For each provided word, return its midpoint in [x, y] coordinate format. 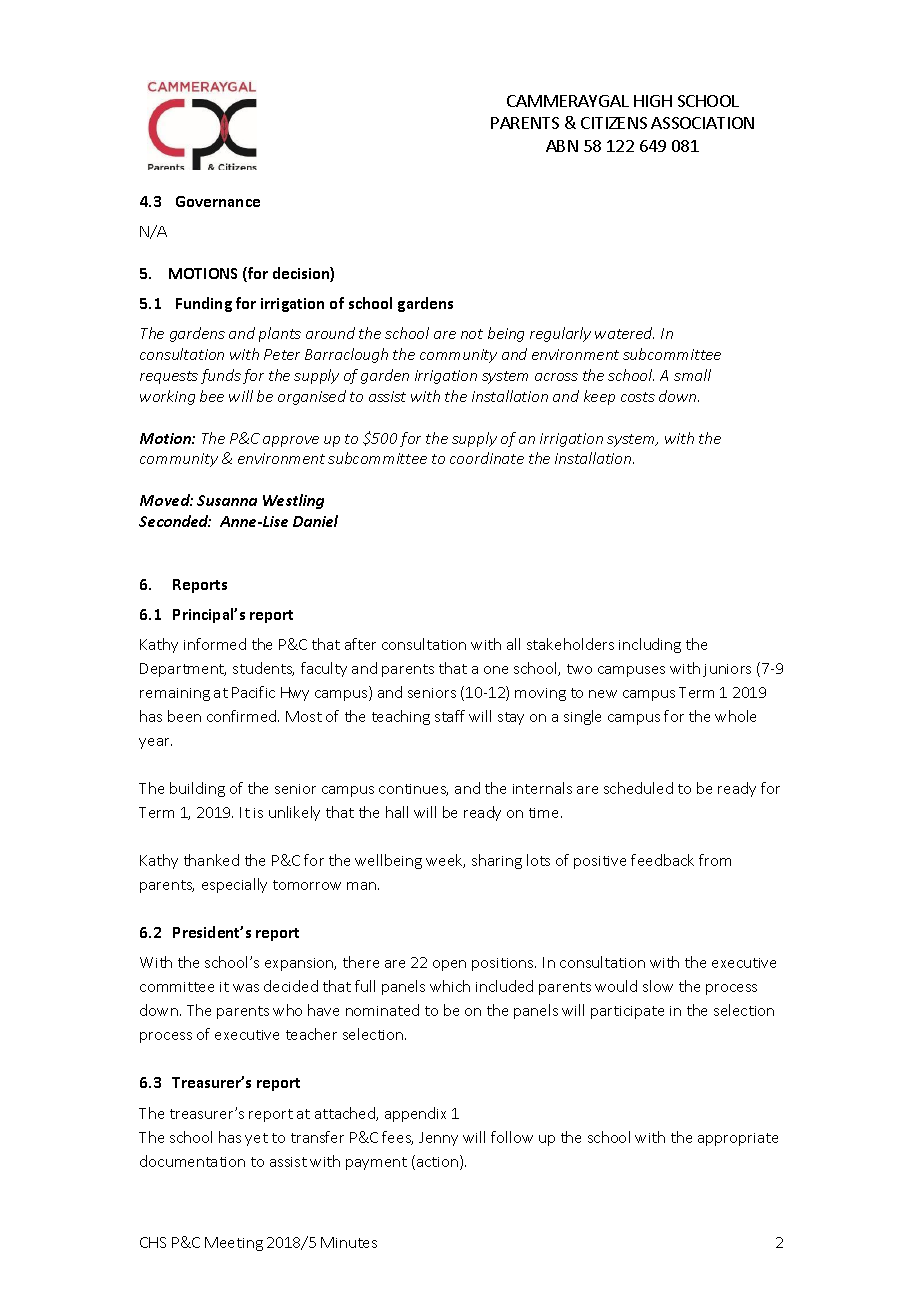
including [650, 645]
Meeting [234, 1244]
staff [450, 716]
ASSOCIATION [702, 123]
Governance [218, 201]
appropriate [738, 1139]
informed [215, 644]
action [439, 1162]
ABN [562, 146]
